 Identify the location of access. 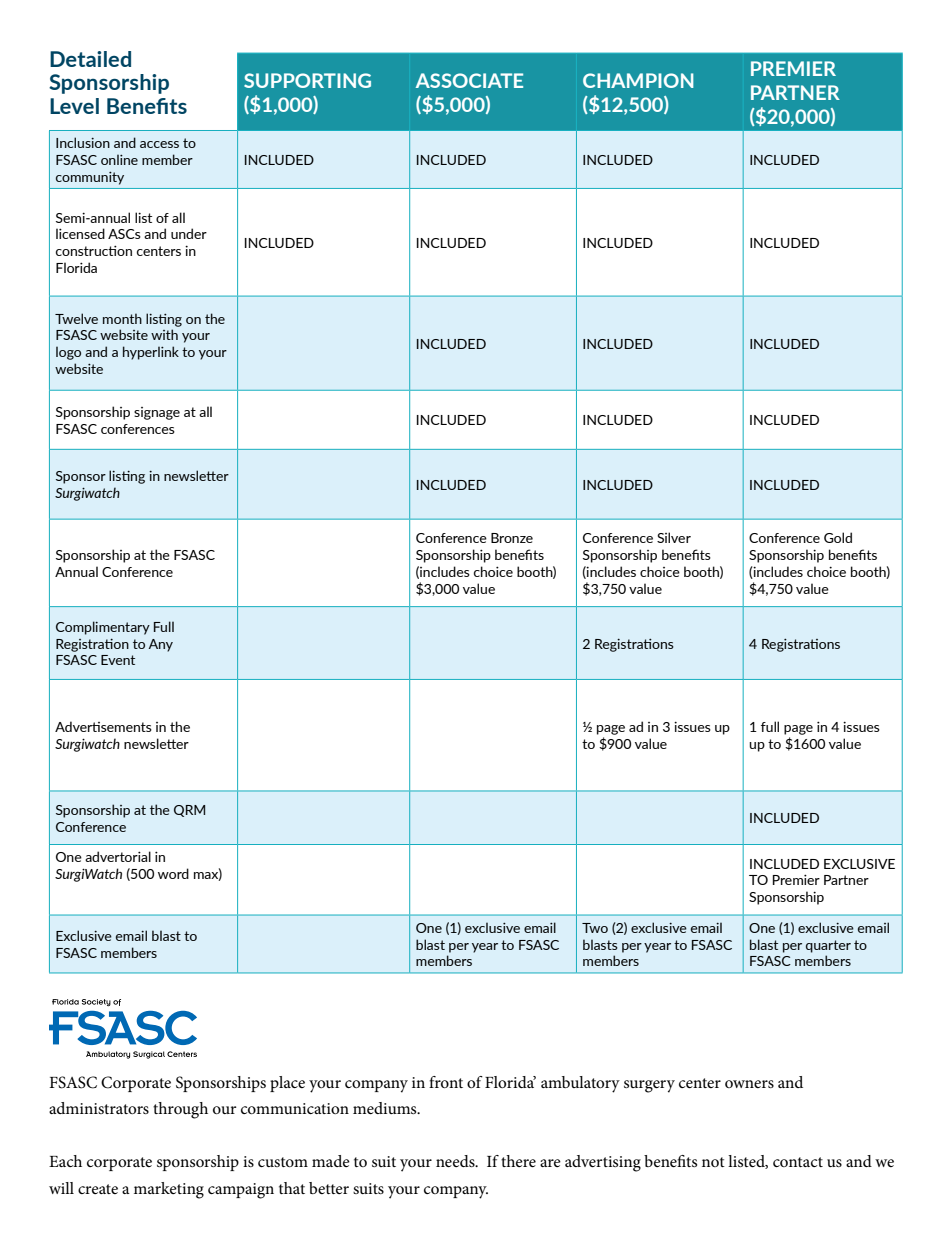
(159, 144).
